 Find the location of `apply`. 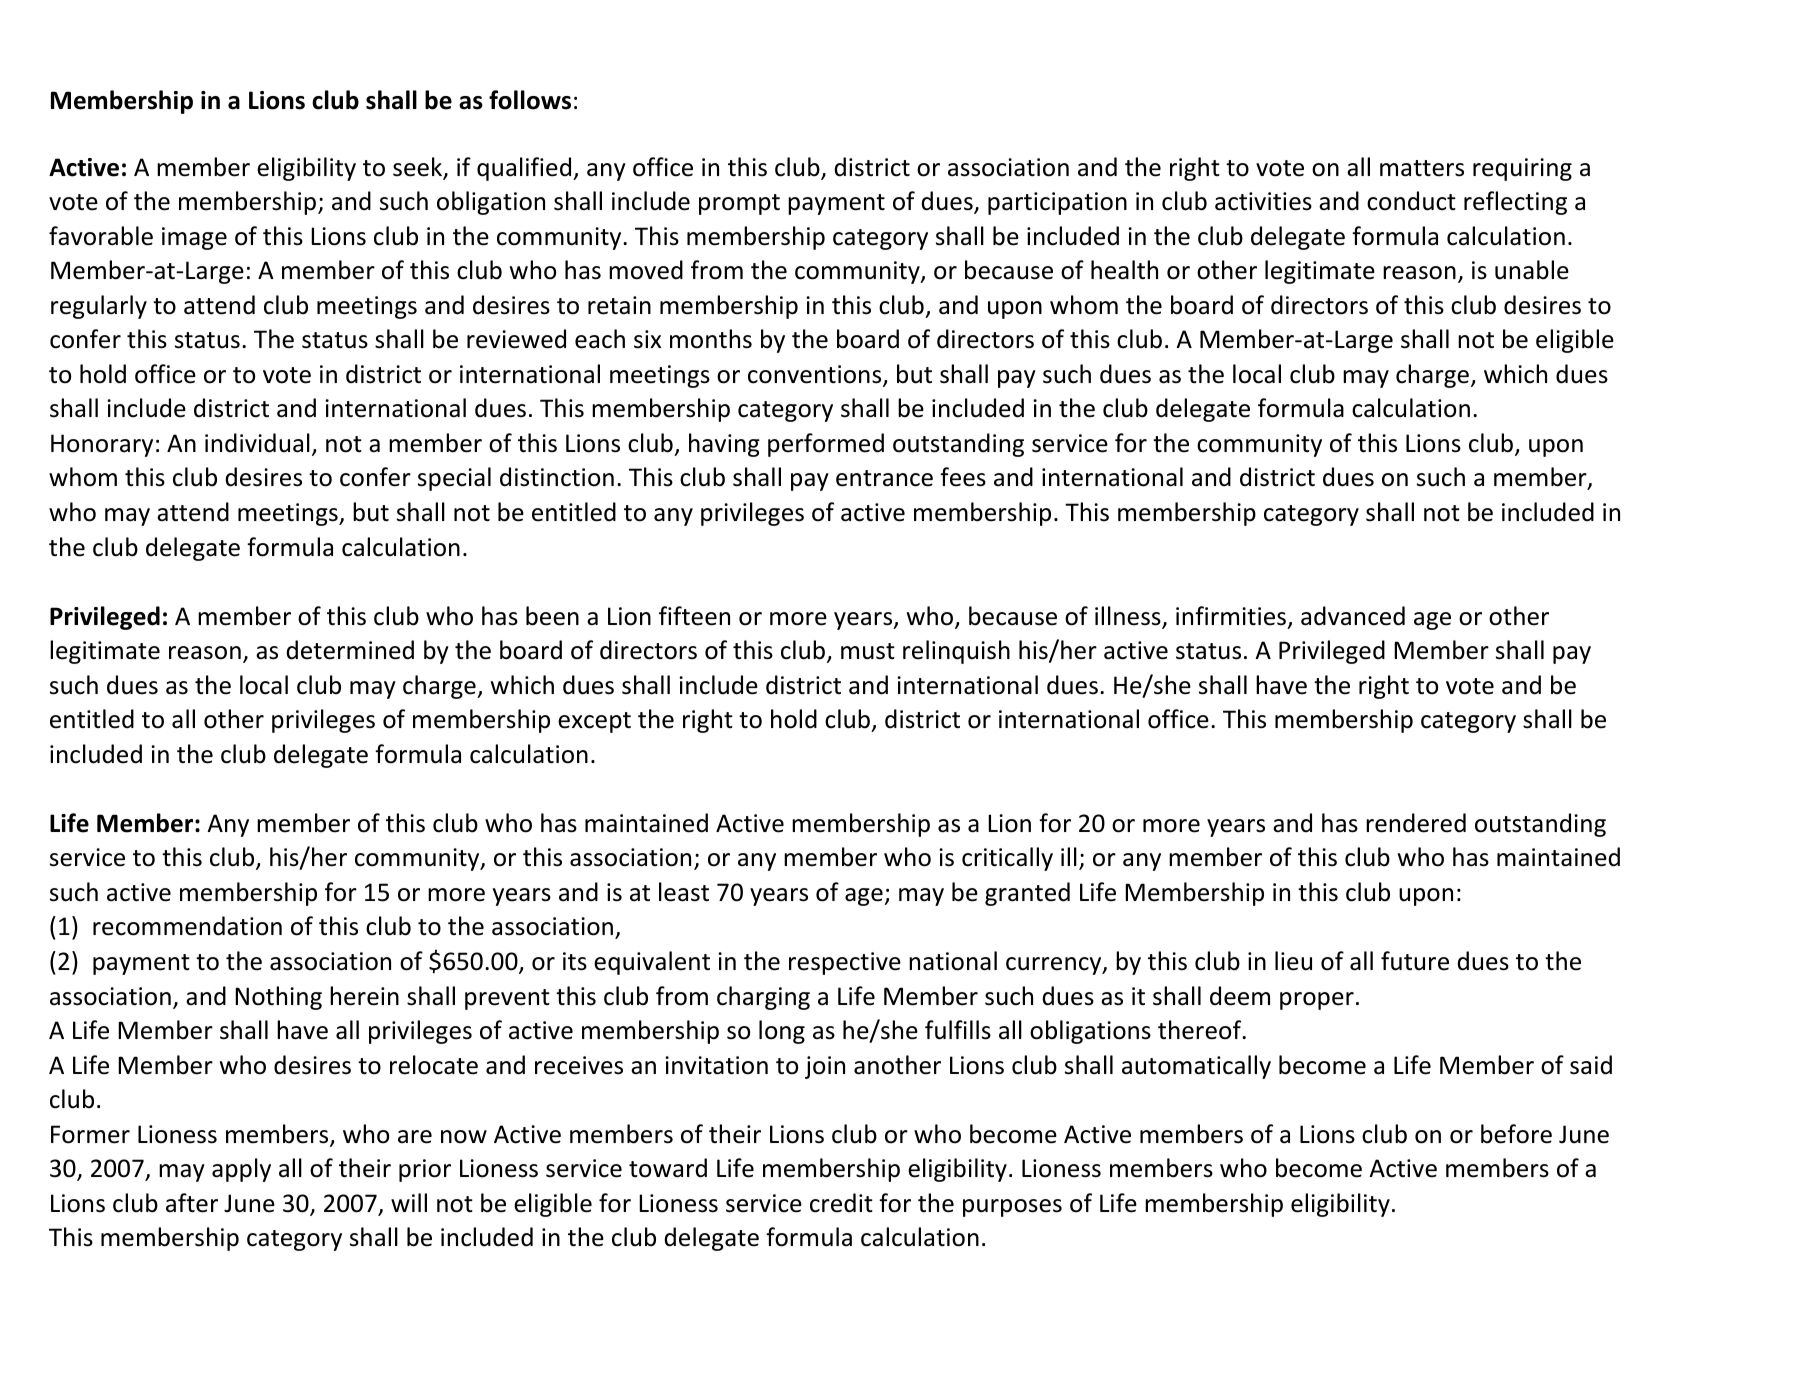

apply is located at coordinates (241, 1170).
